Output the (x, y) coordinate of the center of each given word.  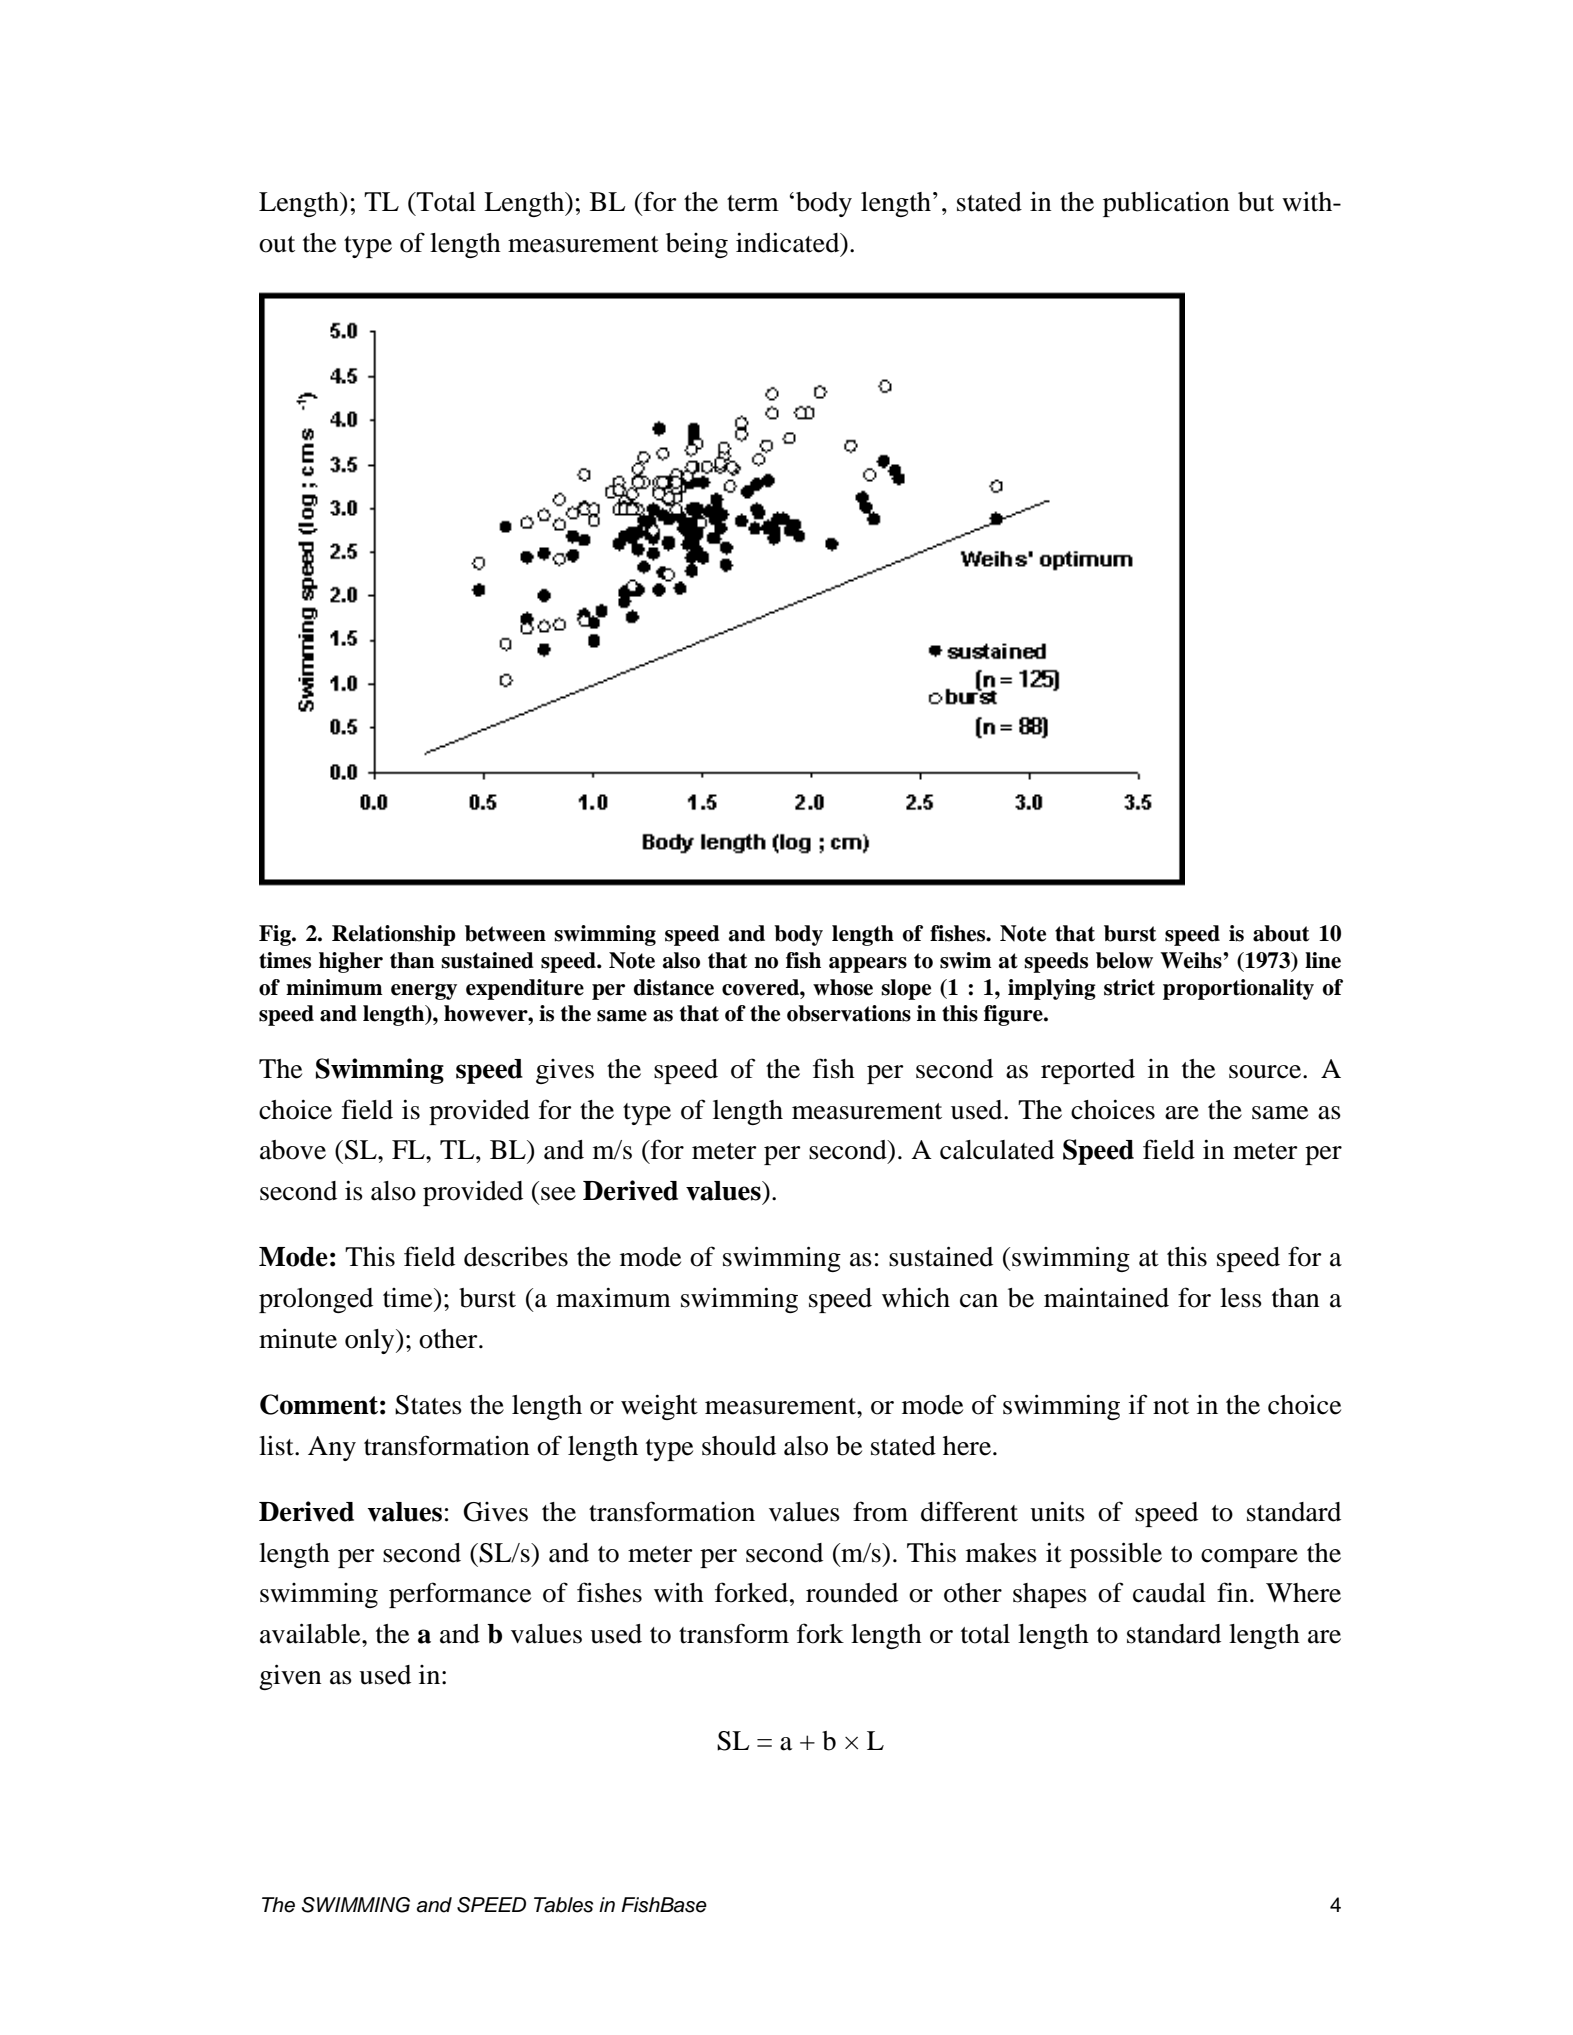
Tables (563, 1905)
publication (1166, 204)
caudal (1169, 1593)
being (697, 245)
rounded (852, 1593)
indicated (789, 242)
